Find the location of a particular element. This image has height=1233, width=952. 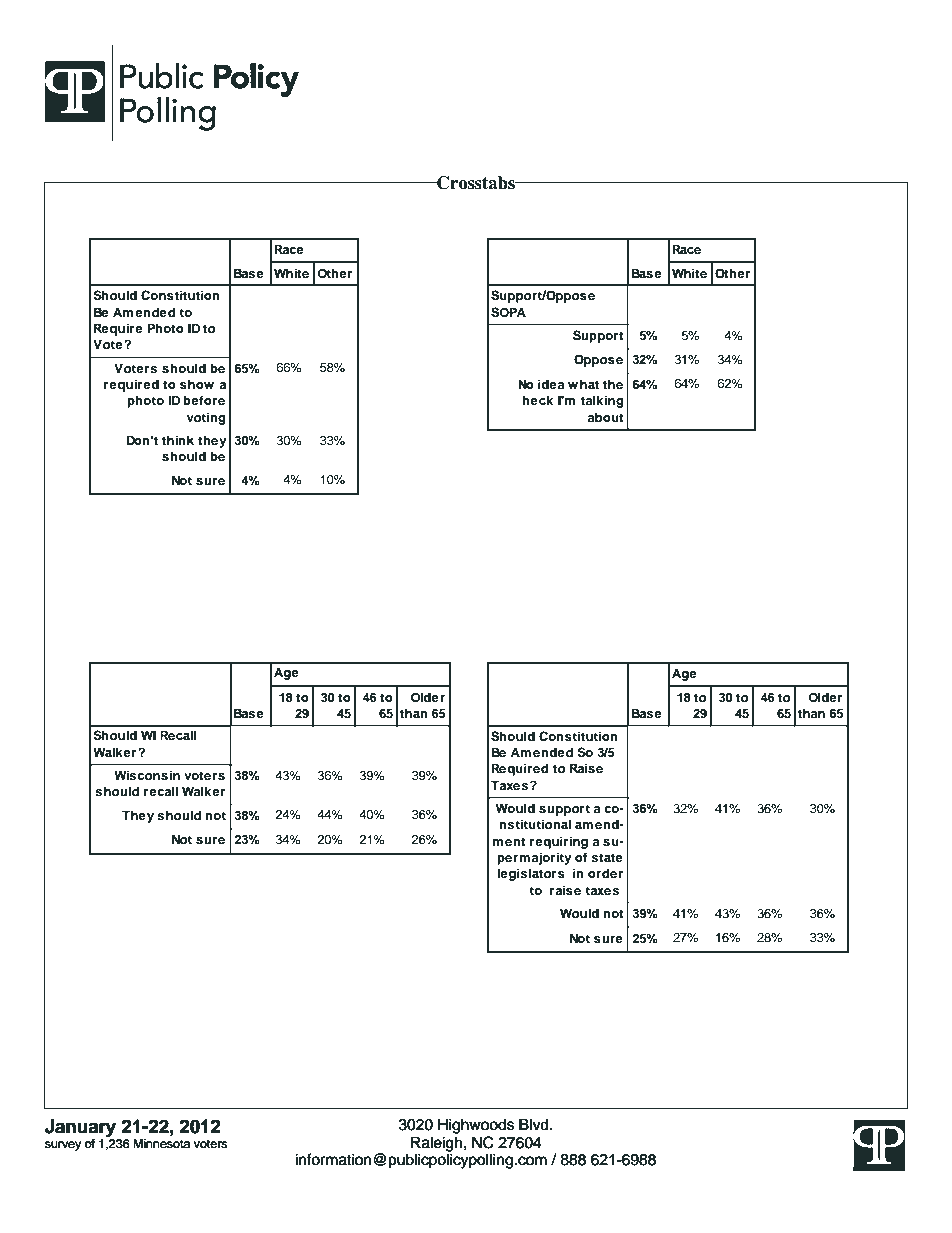

SOPA is located at coordinates (508, 312).
